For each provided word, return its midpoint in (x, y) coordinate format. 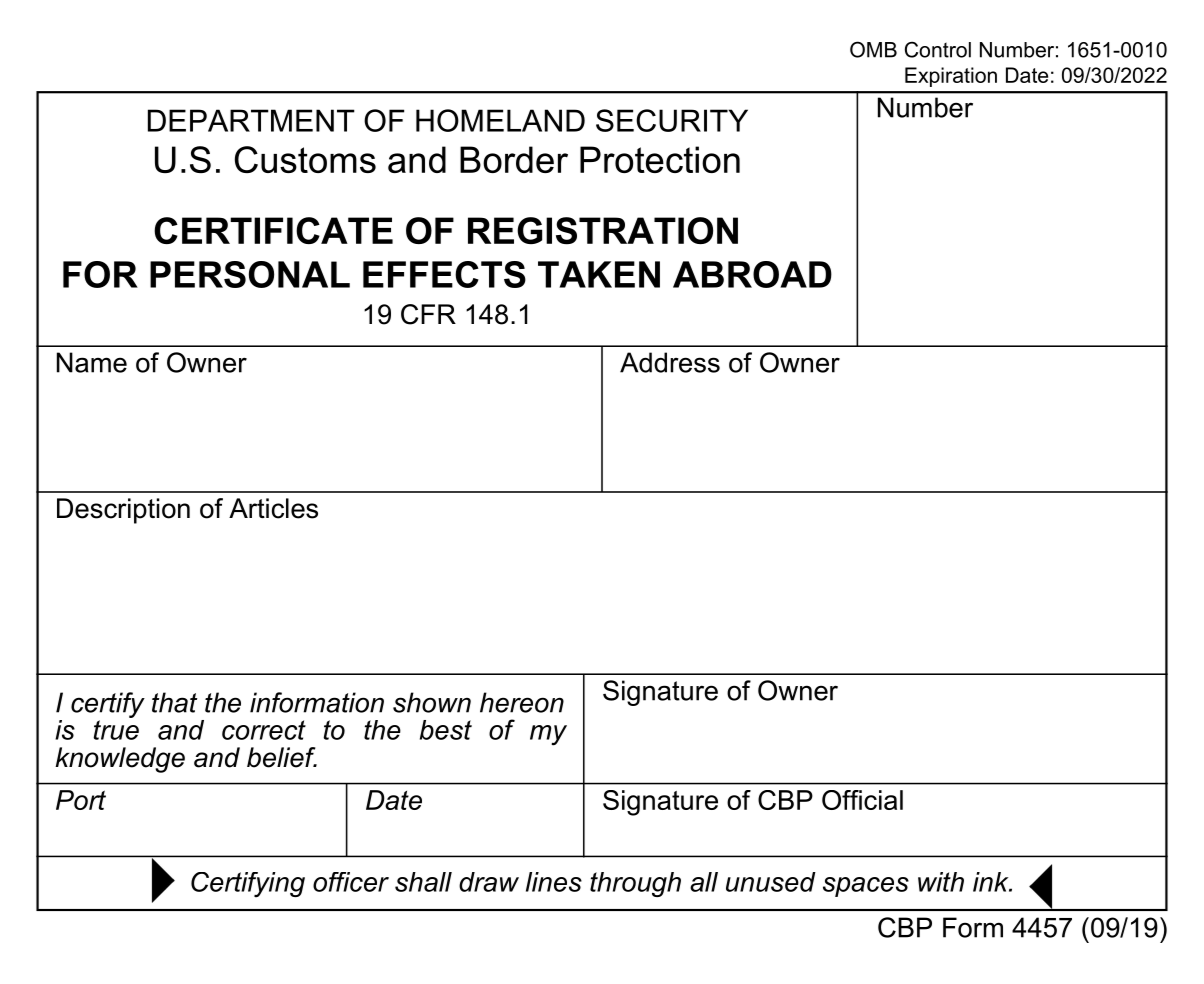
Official (862, 800)
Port (81, 800)
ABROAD (752, 274)
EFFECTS (444, 274)
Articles (273, 508)
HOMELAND (500, 120)
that (174, 702)
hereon (522, 702)
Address (670, 362)
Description (123, 511)
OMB (873, 49)
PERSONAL (250, 274)
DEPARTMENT (251, 120)
